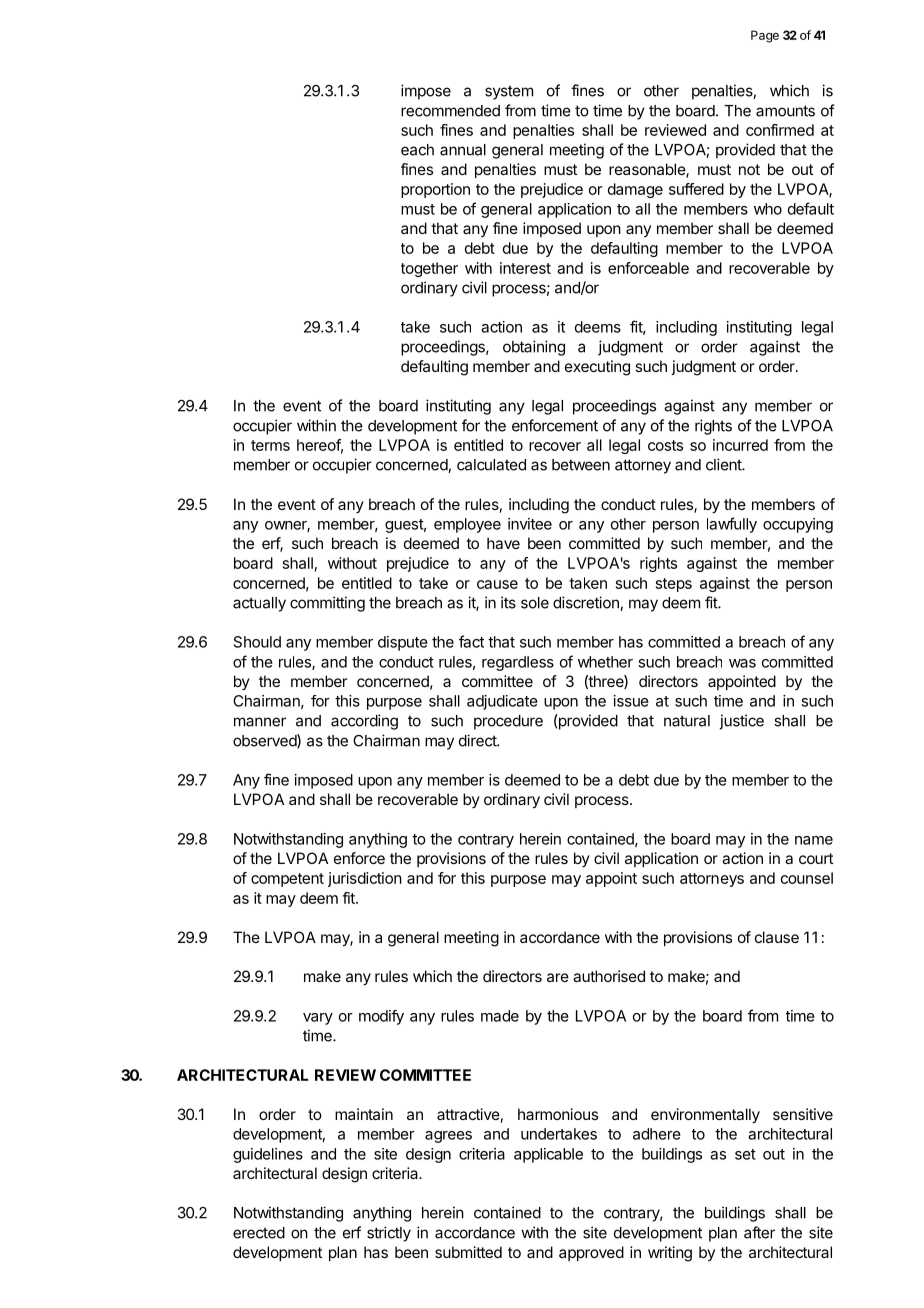  I want to click on are, so click(558, 977).
